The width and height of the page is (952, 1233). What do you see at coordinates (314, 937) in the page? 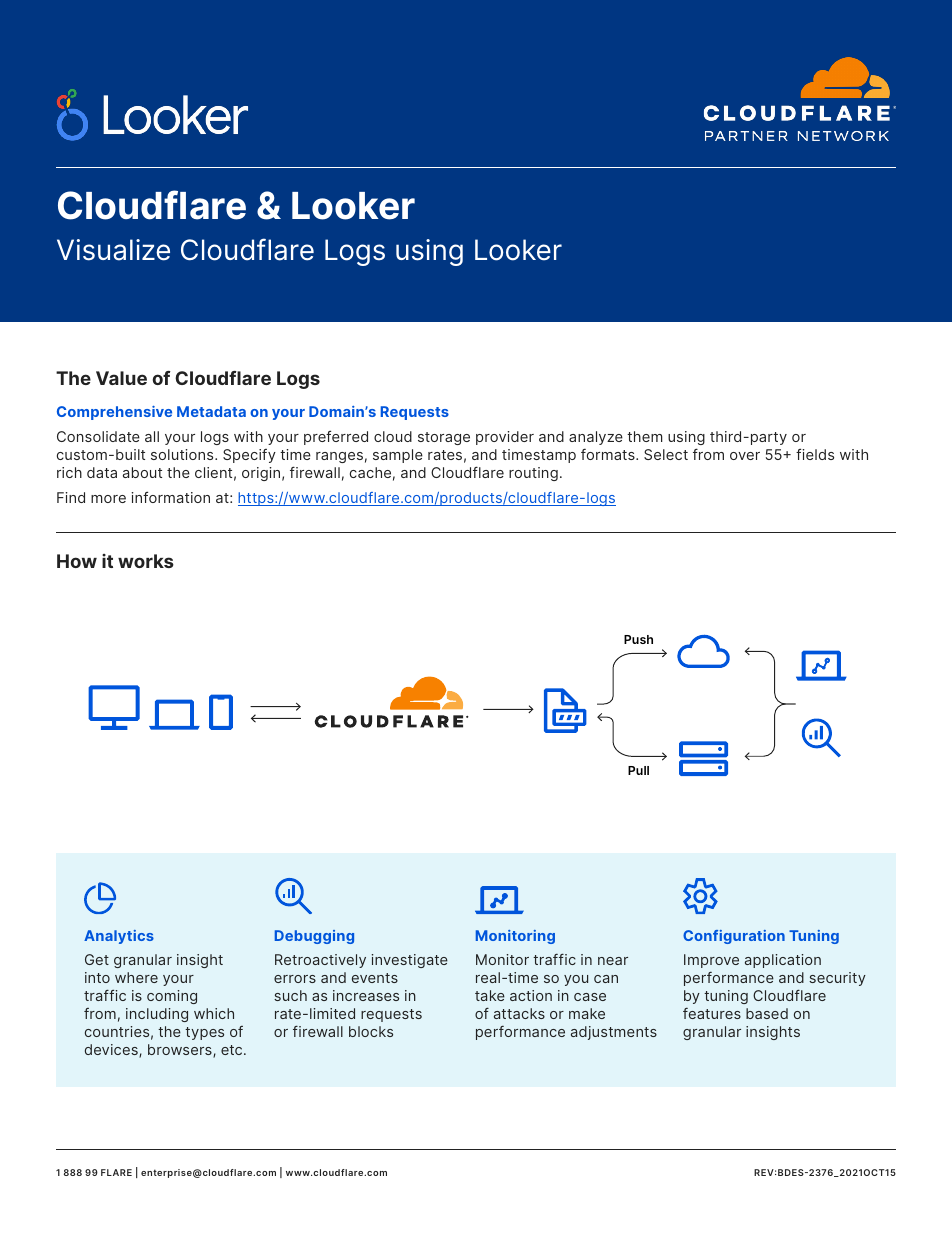
I see `Debugging` at bounding box center [314, 937].
